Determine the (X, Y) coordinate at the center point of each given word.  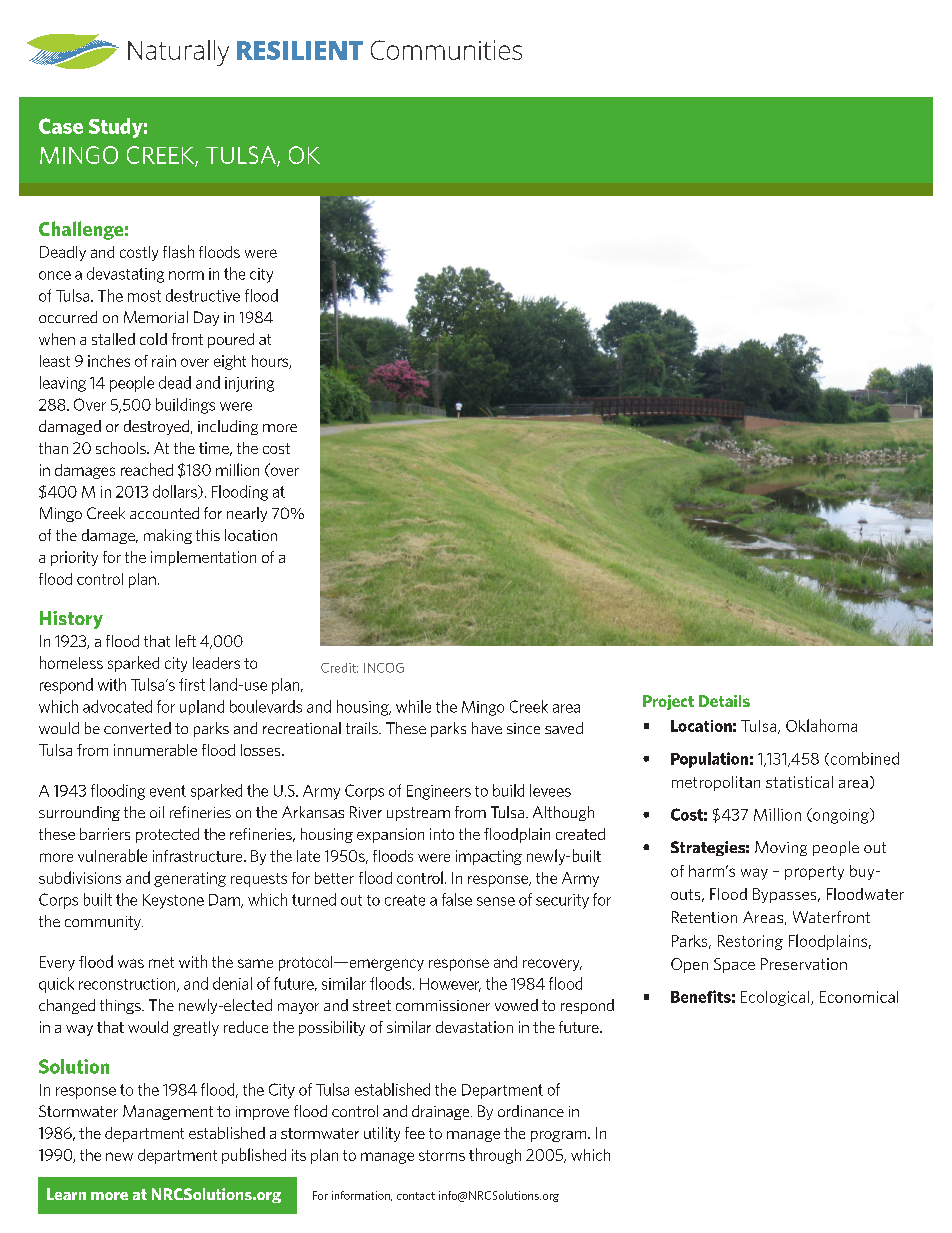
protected (167, 835)
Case (61, 126)
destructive (203, 295)
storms (442, 1155)
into (442, 834)
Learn (66, 1194)
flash (178, 251)
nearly (247, 514)
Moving (781, 848)
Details (724, 701)
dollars (176, 492)
